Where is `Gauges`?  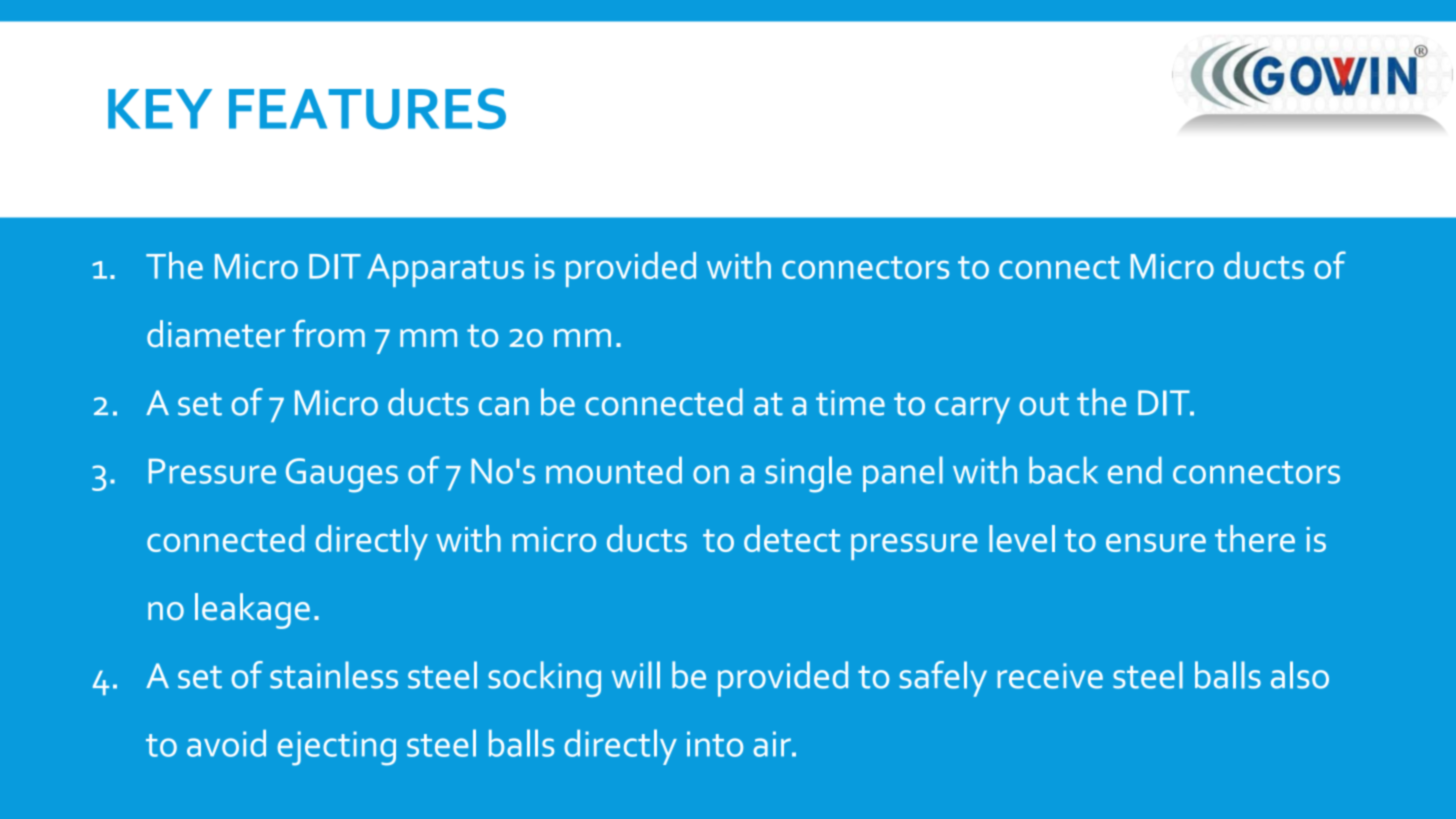 Gauges is located at coordinates (342, 475).
